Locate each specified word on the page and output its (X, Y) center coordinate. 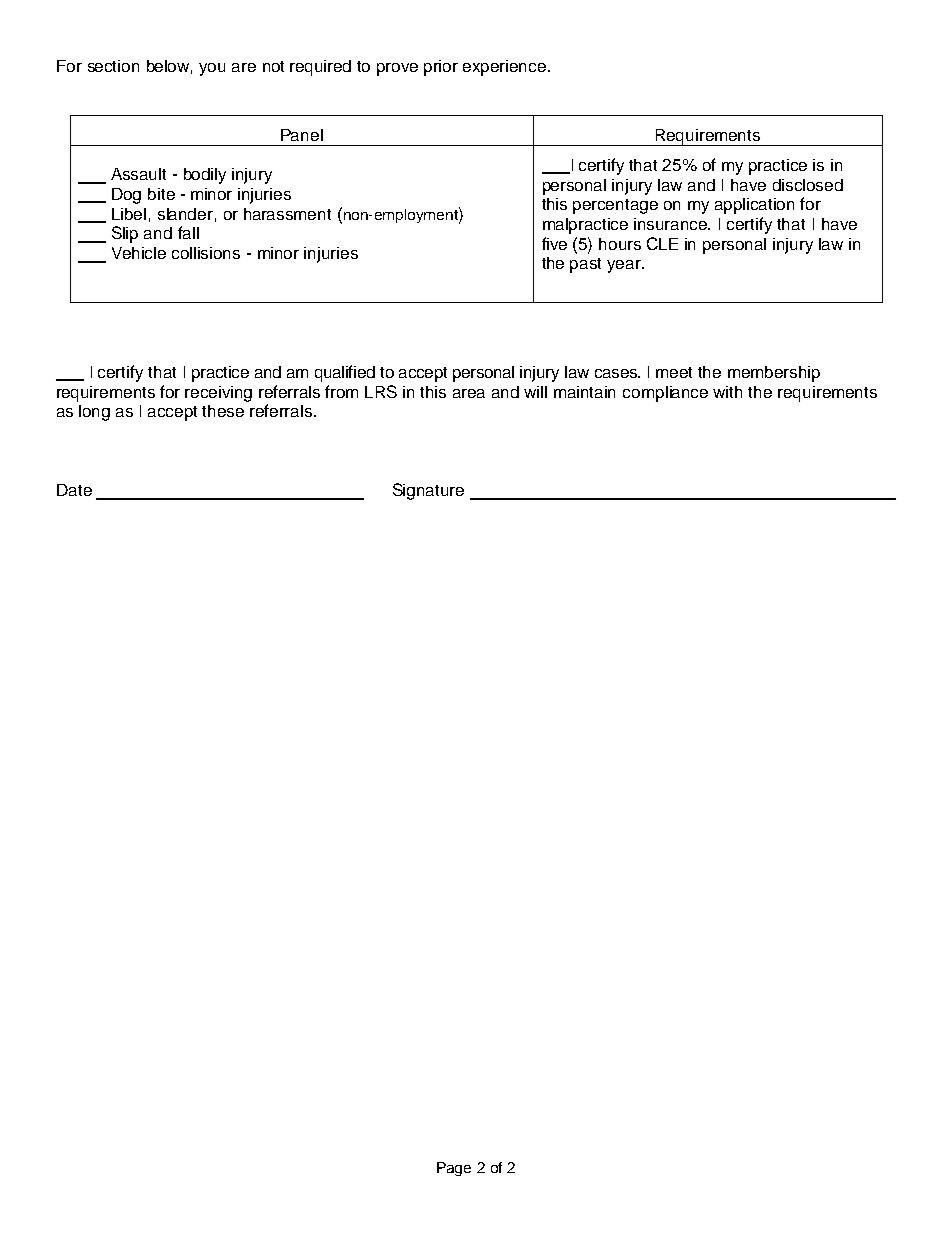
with (727, 392)
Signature (428, 491)
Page (454, 1169)
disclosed (808, 185)
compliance (665, 394)
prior (441, 68)
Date (74, 490)
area (469, 393)
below (169, 67)
